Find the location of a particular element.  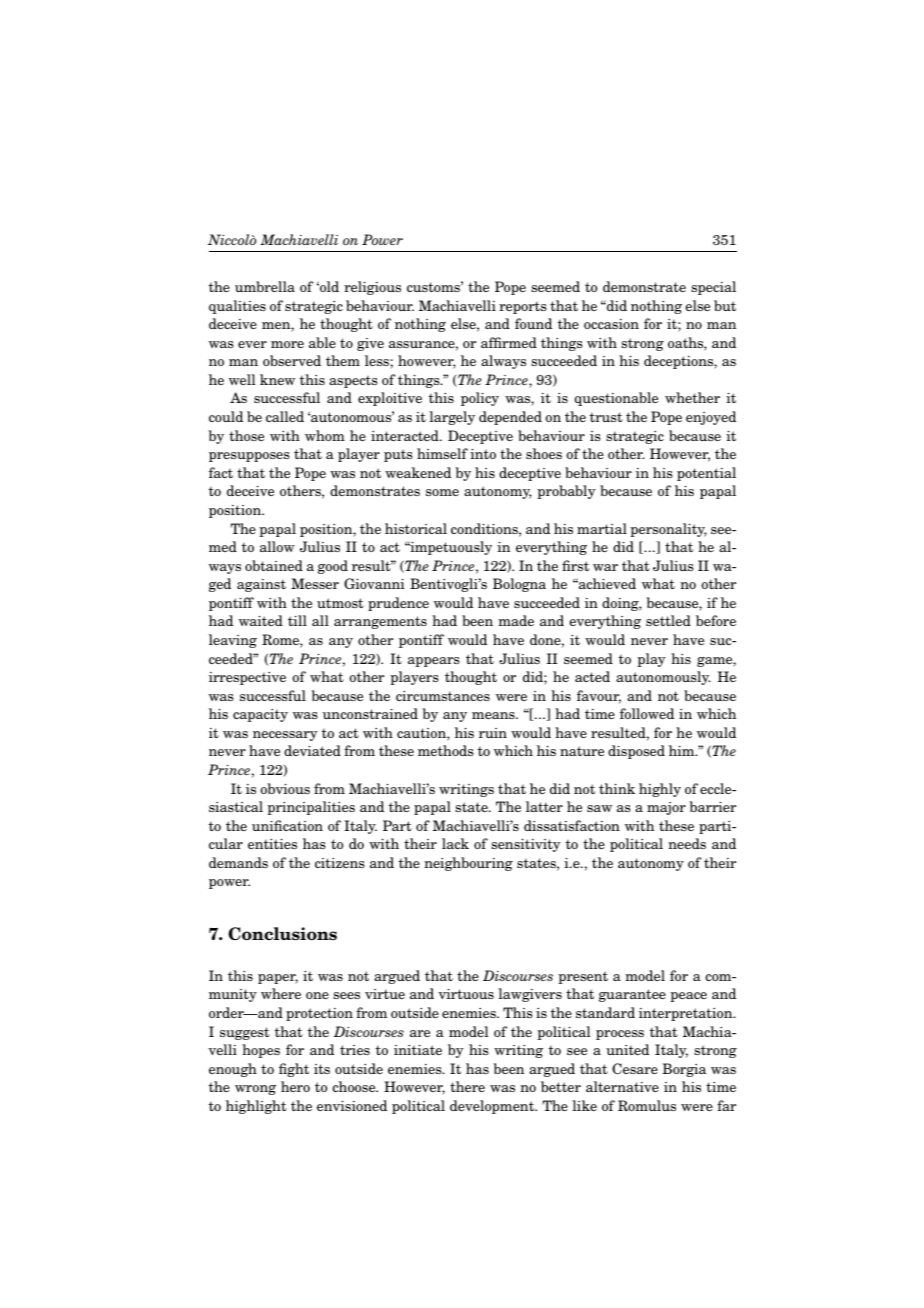

reports is located at coordinates (523, 307).
